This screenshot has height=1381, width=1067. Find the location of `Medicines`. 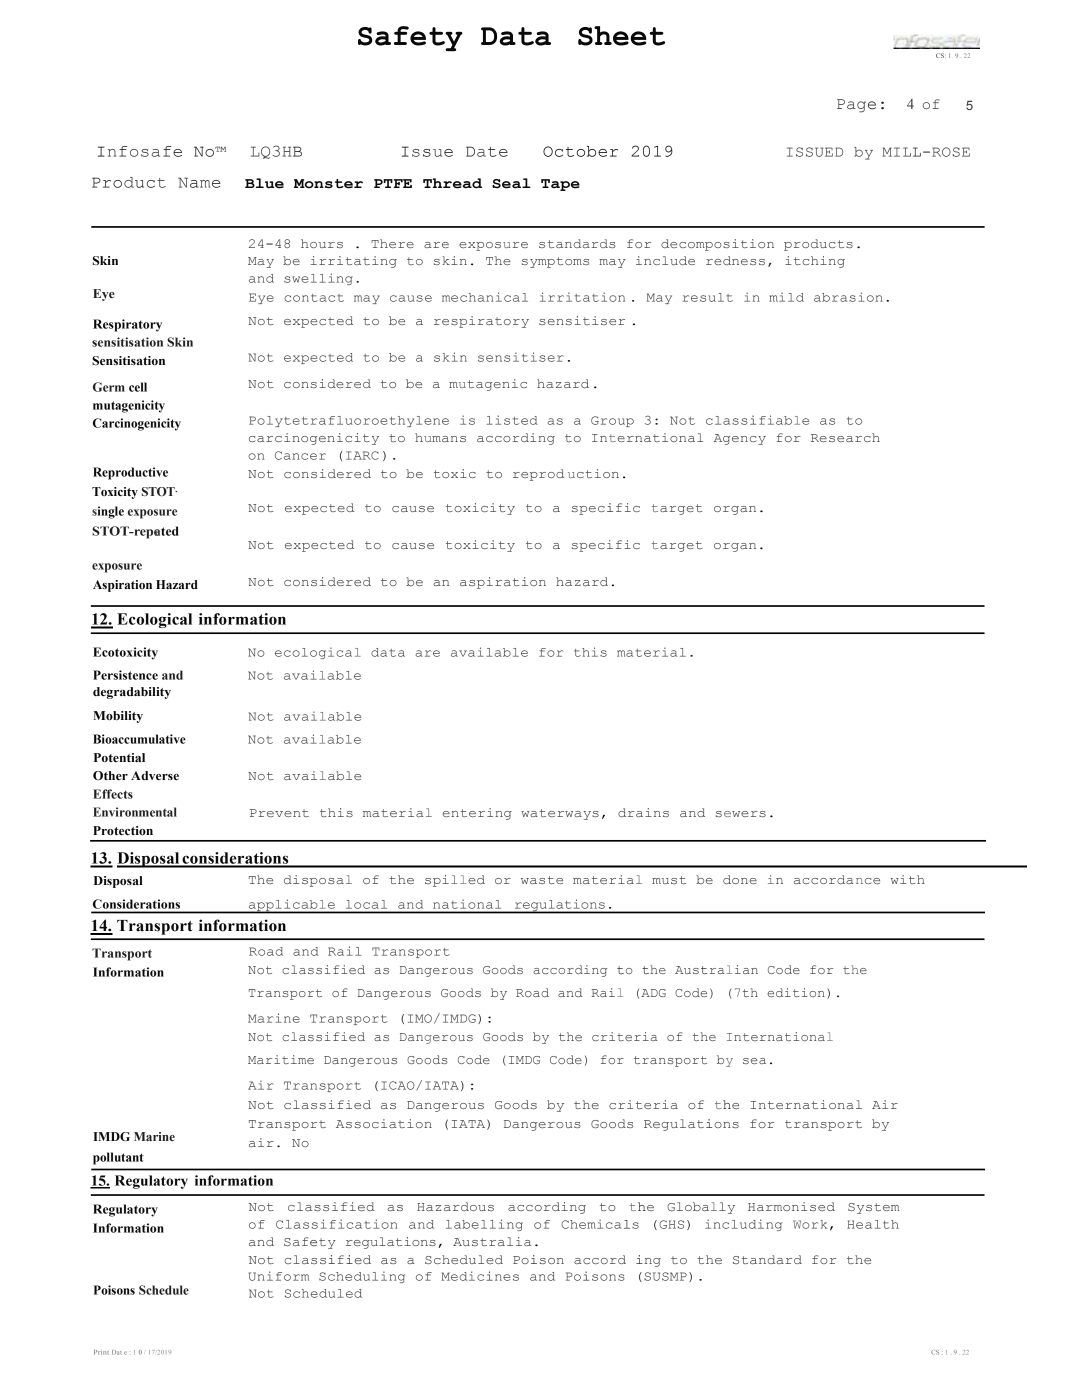

Medicines is located at coordinates (480, 1276).
